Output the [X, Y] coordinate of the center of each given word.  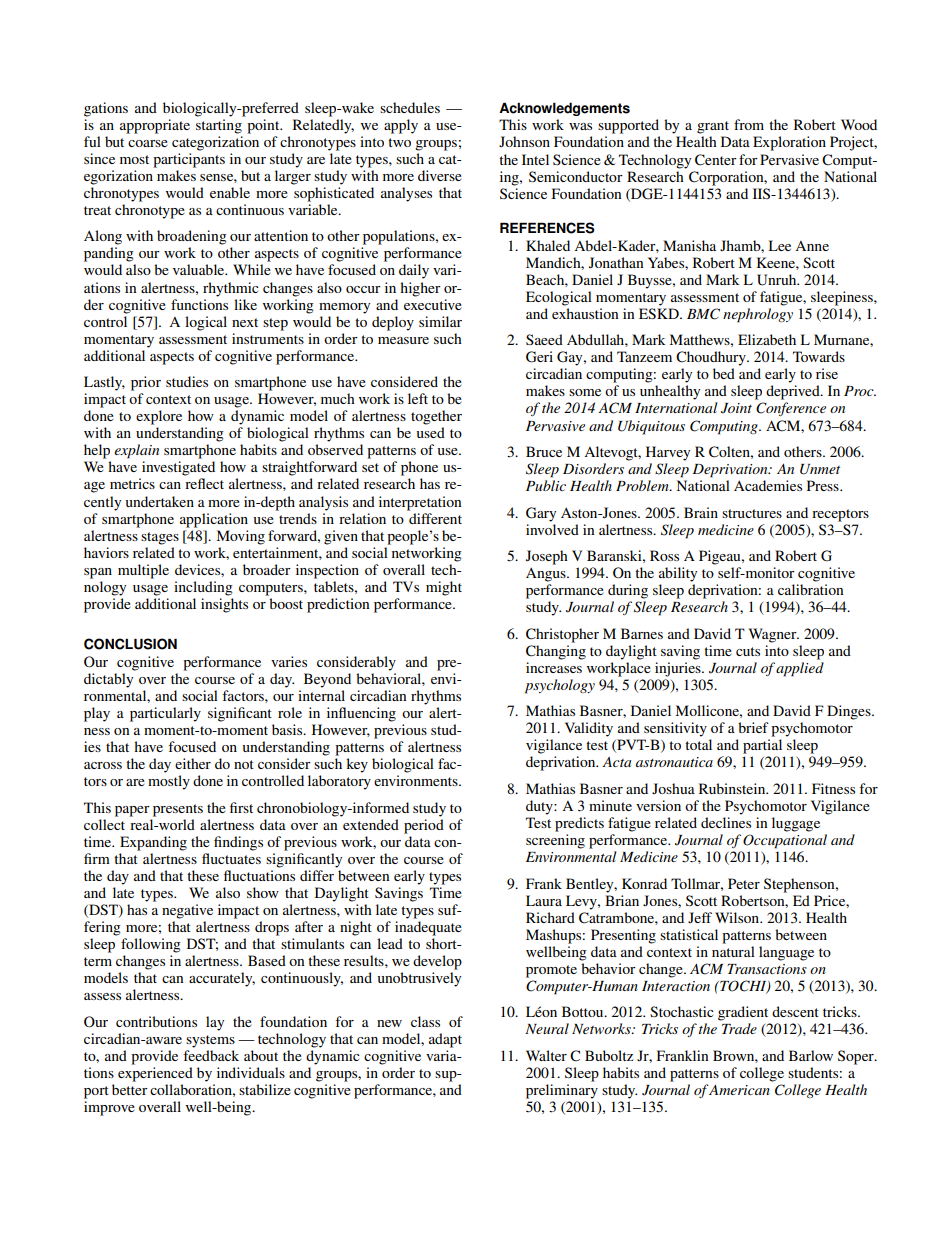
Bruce [544, 451]
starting [219, 126]
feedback [211, 1055]
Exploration [789, 143]
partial [762, 746]
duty [540, 807]
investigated [178, 468]
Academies [768, 485]
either [193, 763]
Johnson [524, 141]
